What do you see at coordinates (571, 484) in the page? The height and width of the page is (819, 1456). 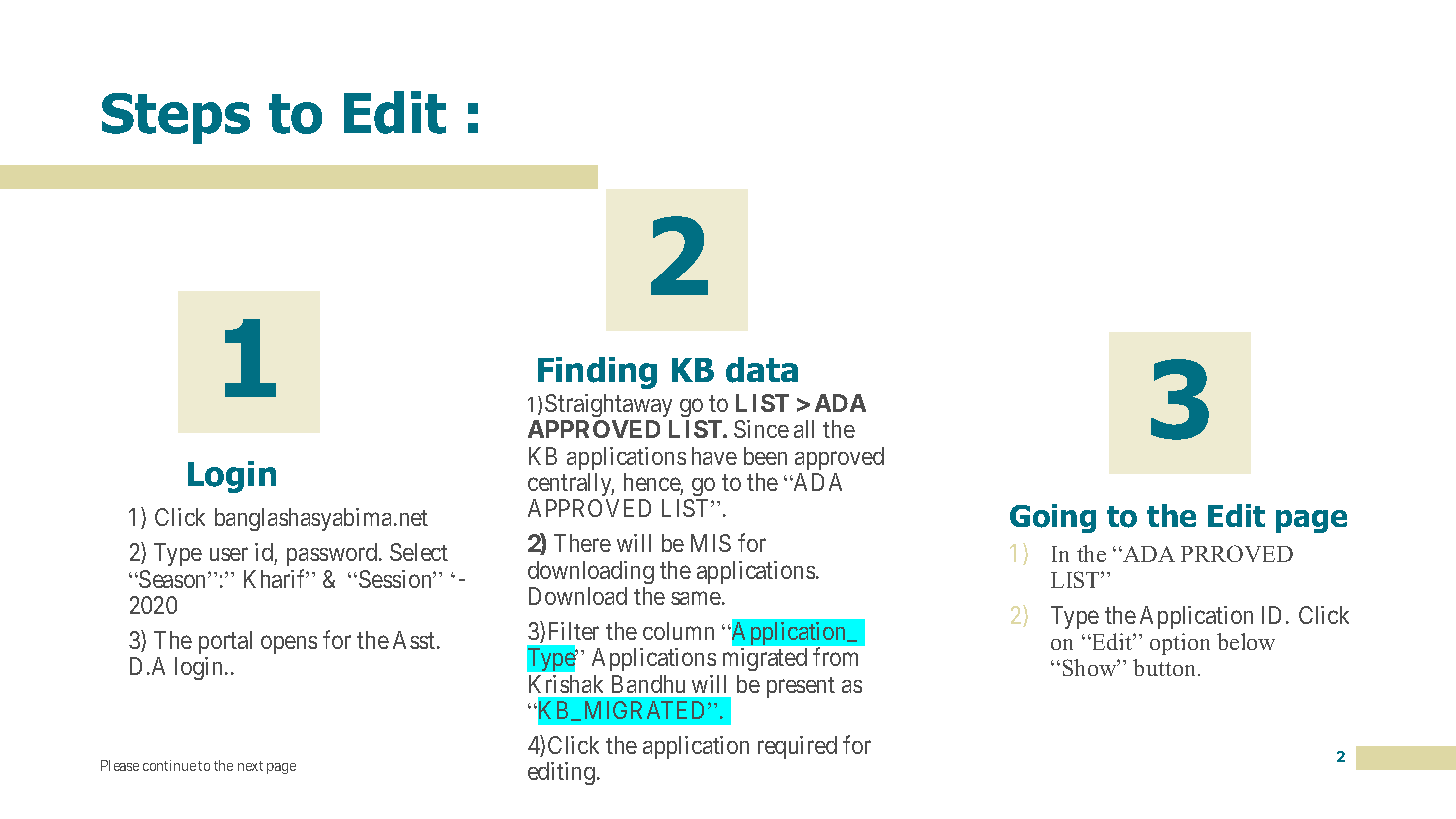 I see `centrally` at bounding box center [571, 484].
